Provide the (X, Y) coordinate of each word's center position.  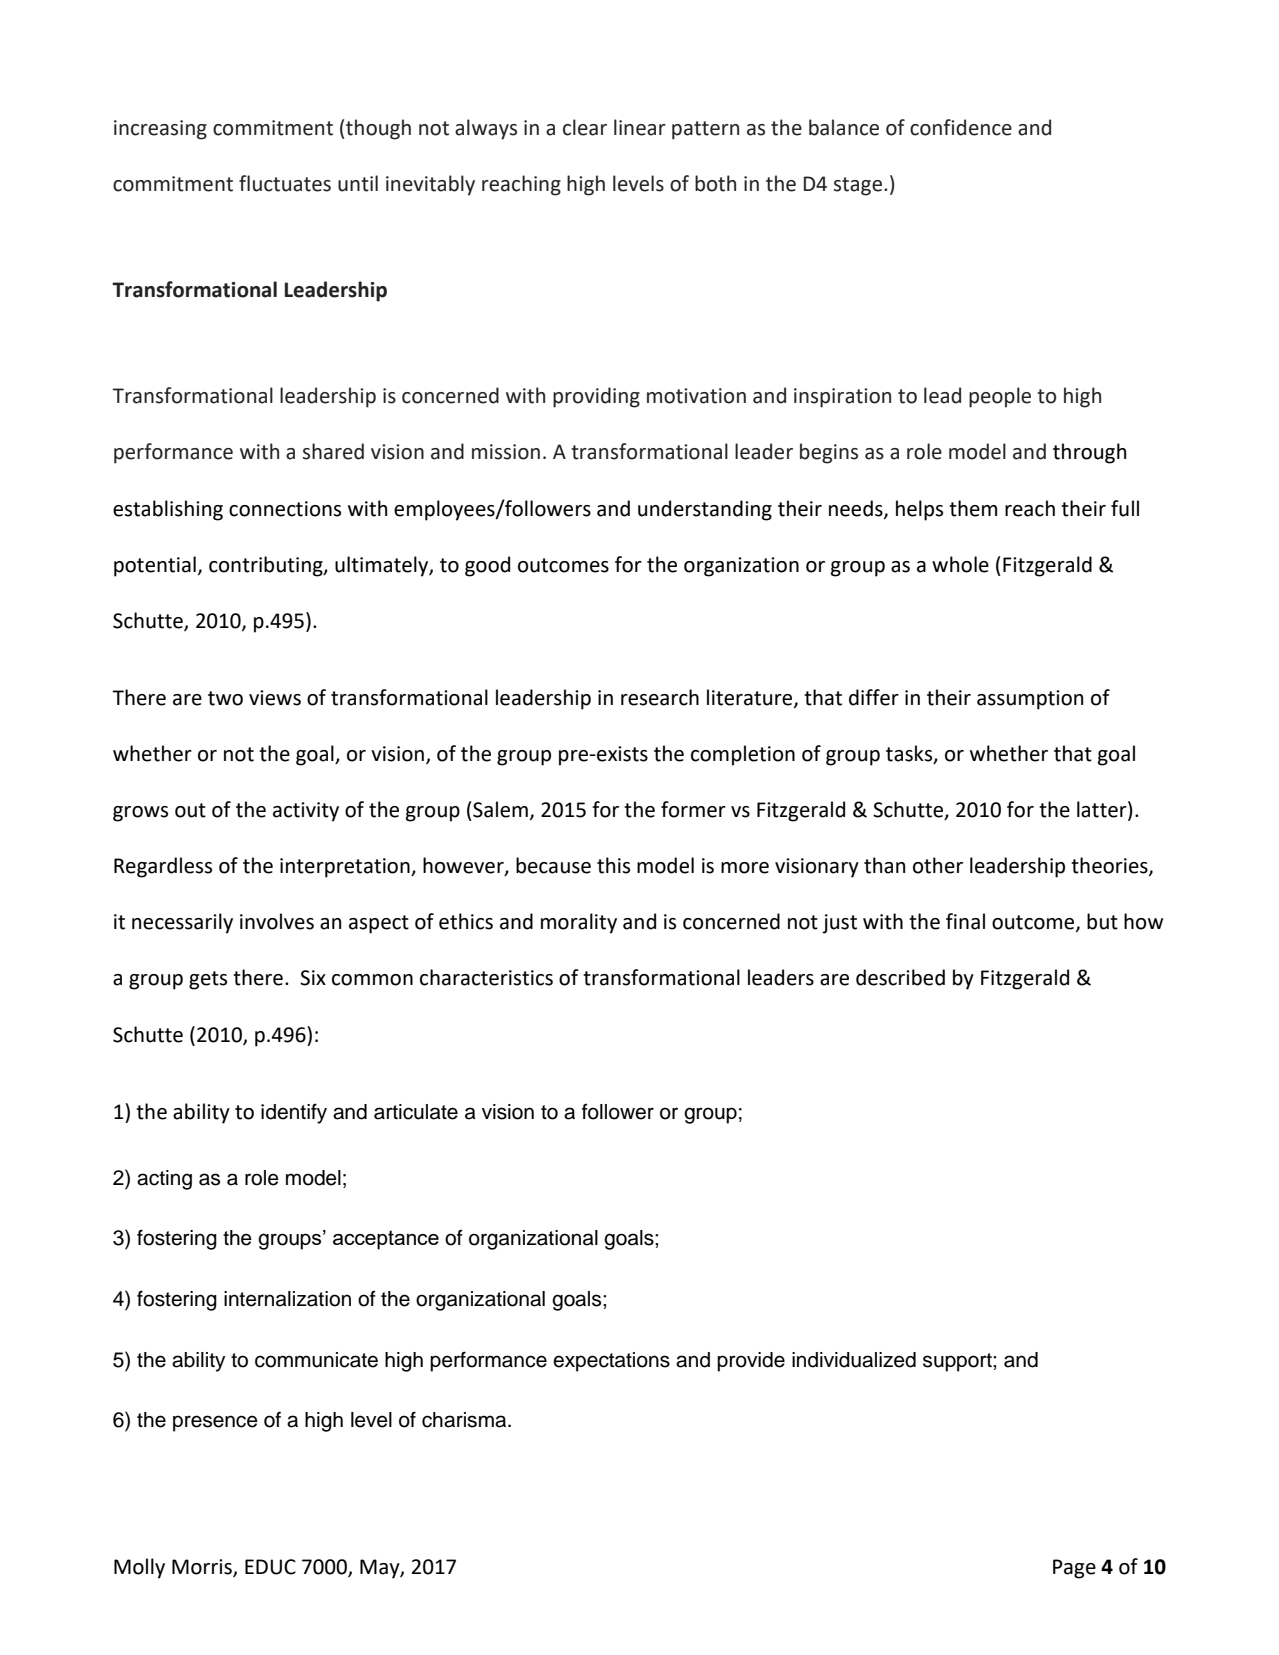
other (938, 865)
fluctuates (285, 183)
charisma (465, 1420)
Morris (203, 1567)
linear (640, 127)
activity (306, 812)
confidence (961, 127)
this (613, 865)
